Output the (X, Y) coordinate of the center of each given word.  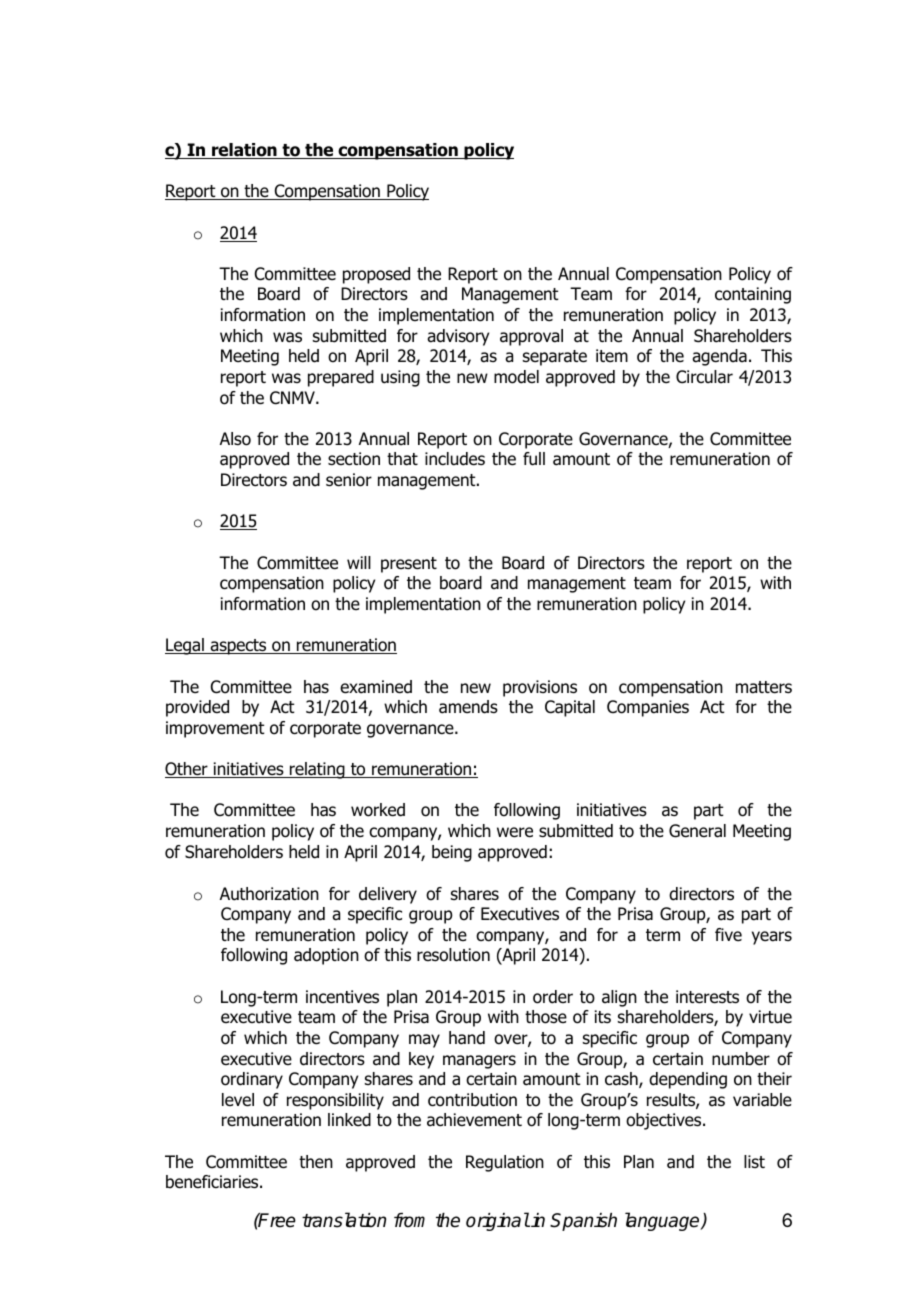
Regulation (505, 1163)
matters (764, 687)
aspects (238, 647)
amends (468, 707)
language (663, 1221)
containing (753, 295)
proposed (376, 275)
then (316, 1161)
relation (244, 151)
